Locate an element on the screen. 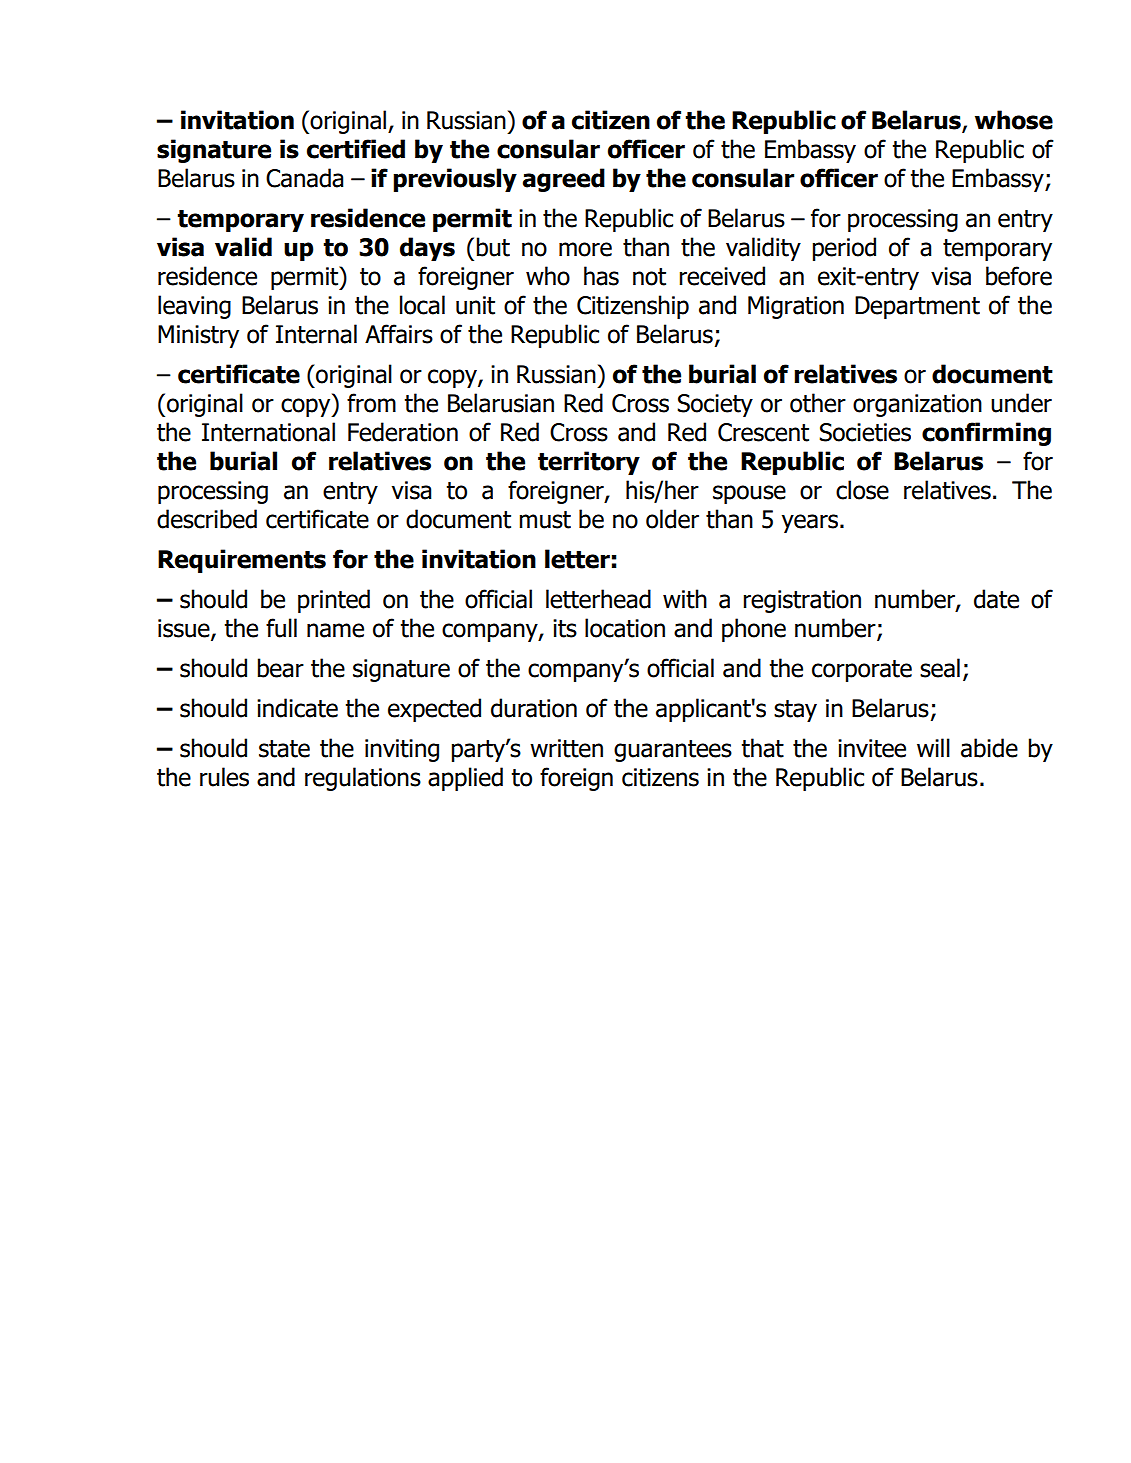  agreed is located at coordinates (564, 180).
